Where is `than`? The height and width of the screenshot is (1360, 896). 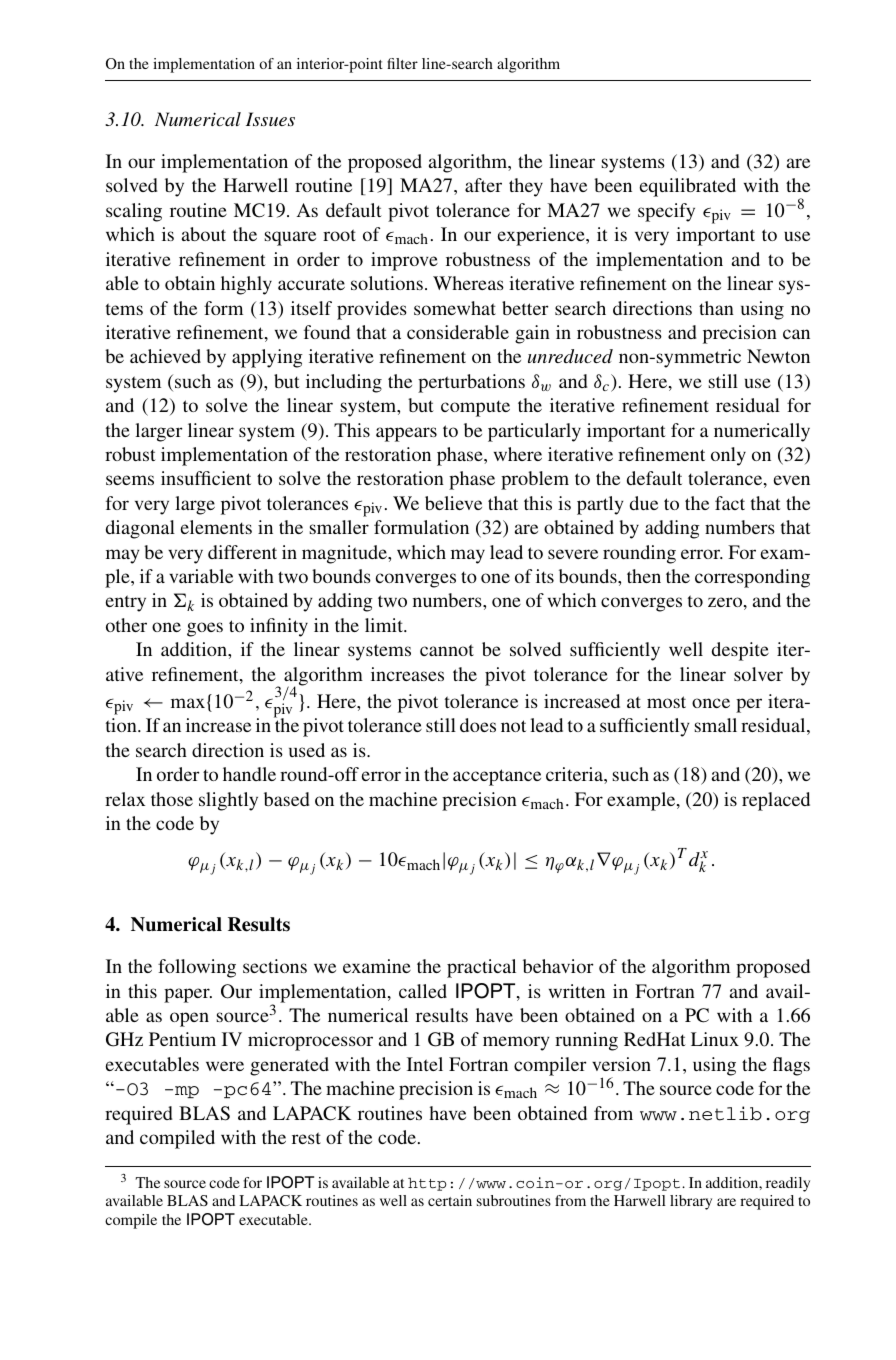 than is located at coordinates (716, 308).
